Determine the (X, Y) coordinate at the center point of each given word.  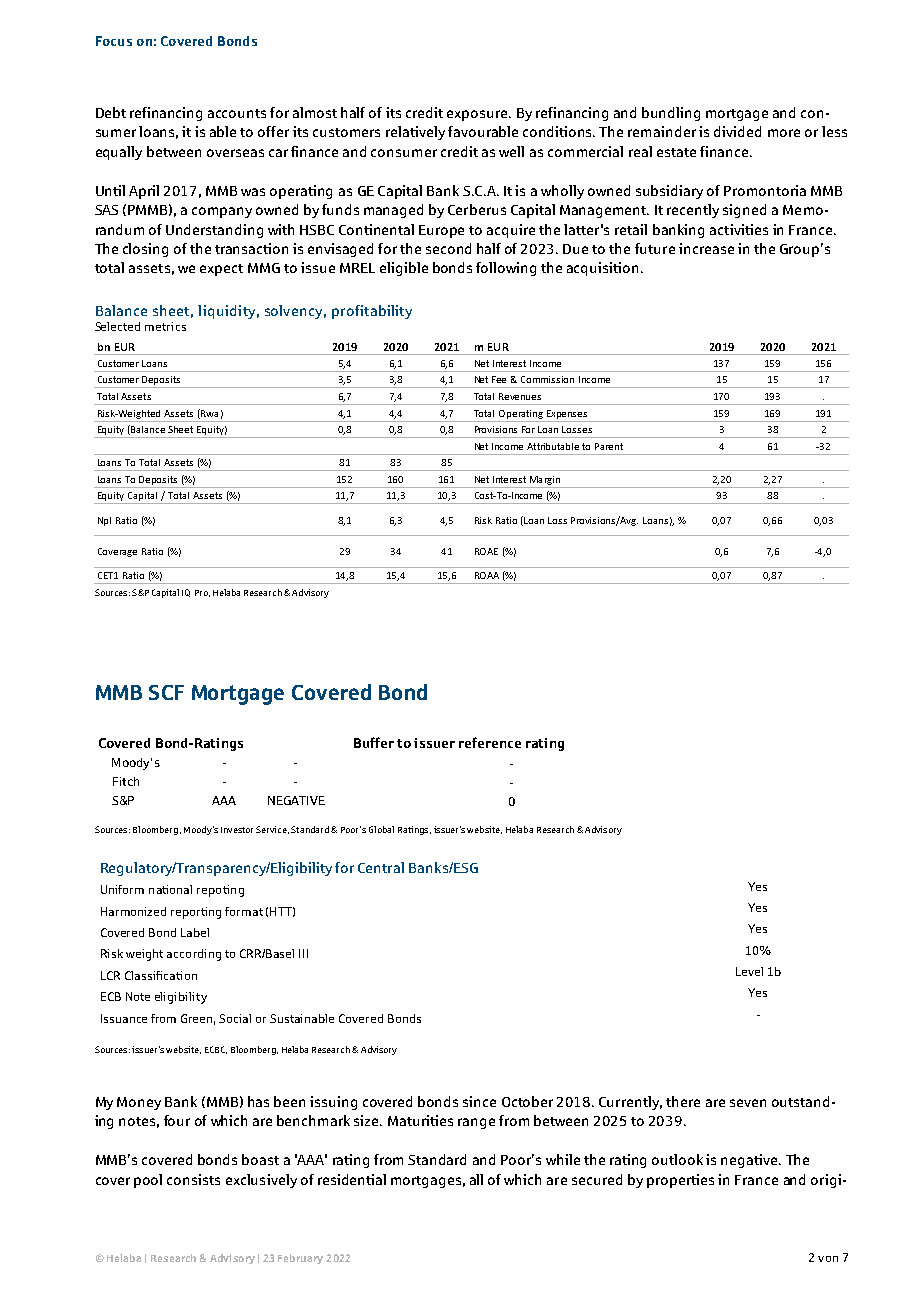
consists (193, 1179)
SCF (166, 692)
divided (737, 131)
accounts (237, 113)
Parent (609, 446)
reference (490, 742)
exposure (478, 115)
